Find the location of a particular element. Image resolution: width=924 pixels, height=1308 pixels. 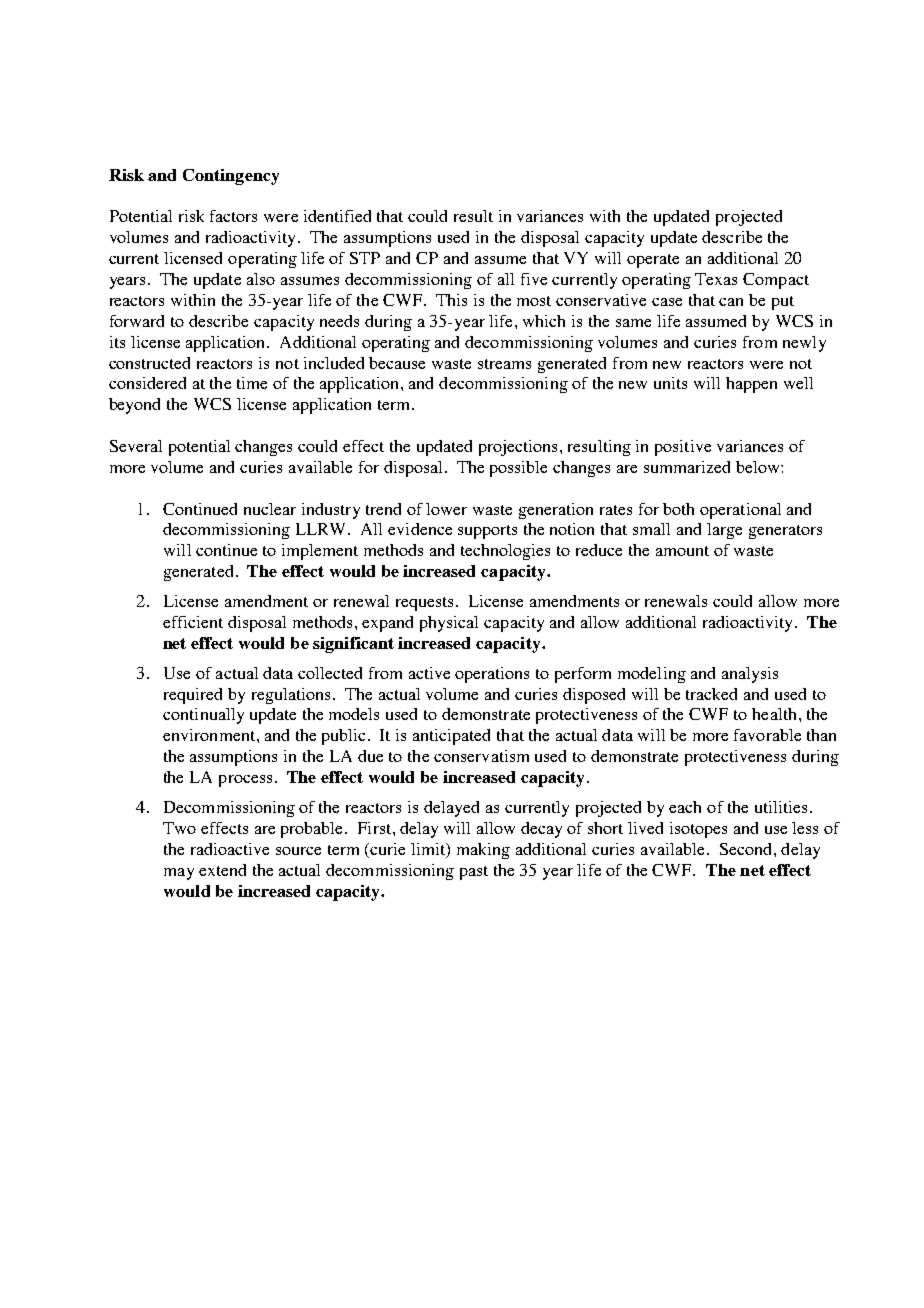

operate is located at coordinates (653, 261).
